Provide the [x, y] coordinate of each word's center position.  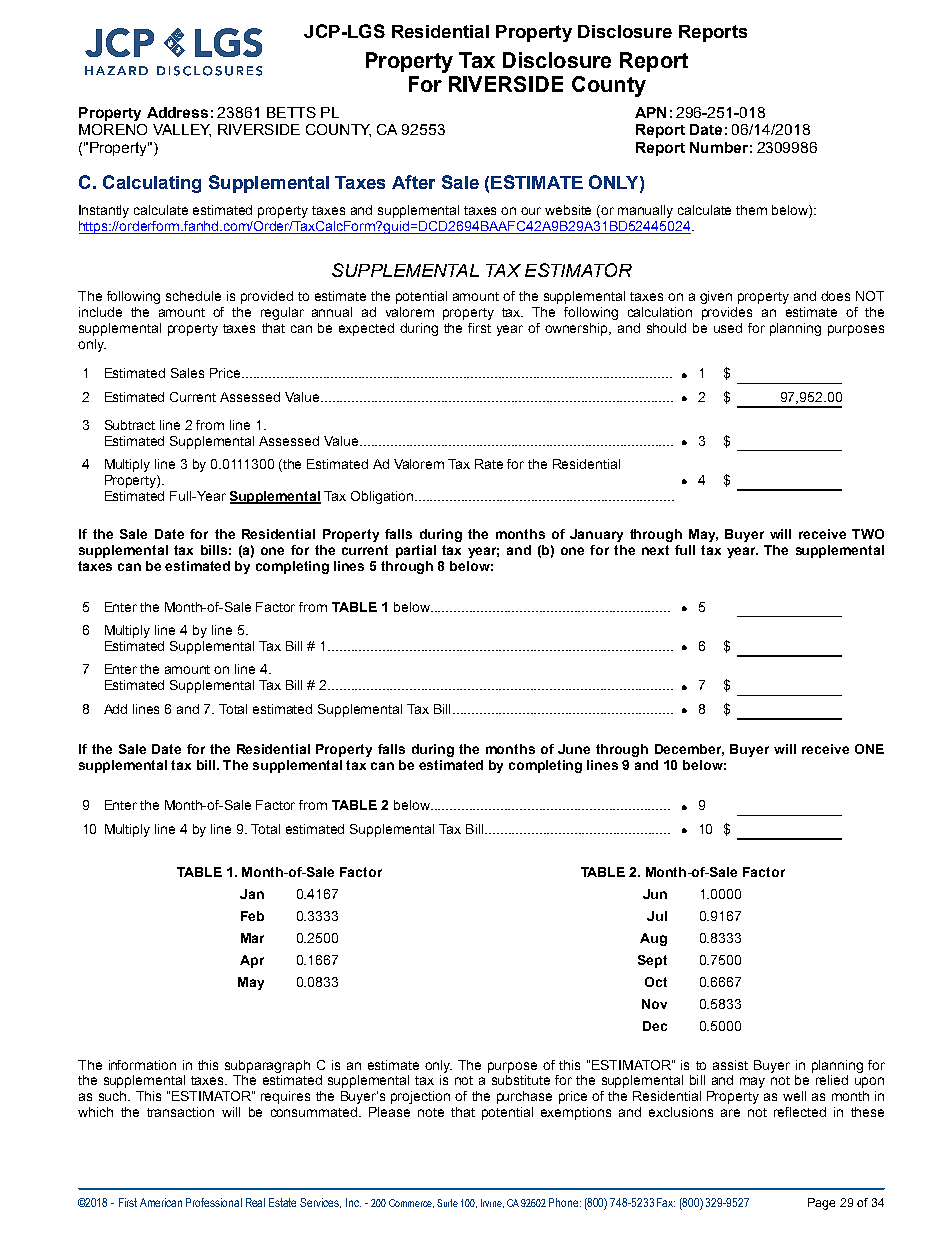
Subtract [130, 425]
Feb [252, 916]
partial [416, 551]
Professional [214, 1202]
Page [821, 1204]
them [751, 210]
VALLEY [182, 130]
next [655, 550]
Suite [447, 1203]
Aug [653, 939]
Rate [489, 464]
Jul [657, 916]
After [413, 182]
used [728, 328]
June [574, 749]
